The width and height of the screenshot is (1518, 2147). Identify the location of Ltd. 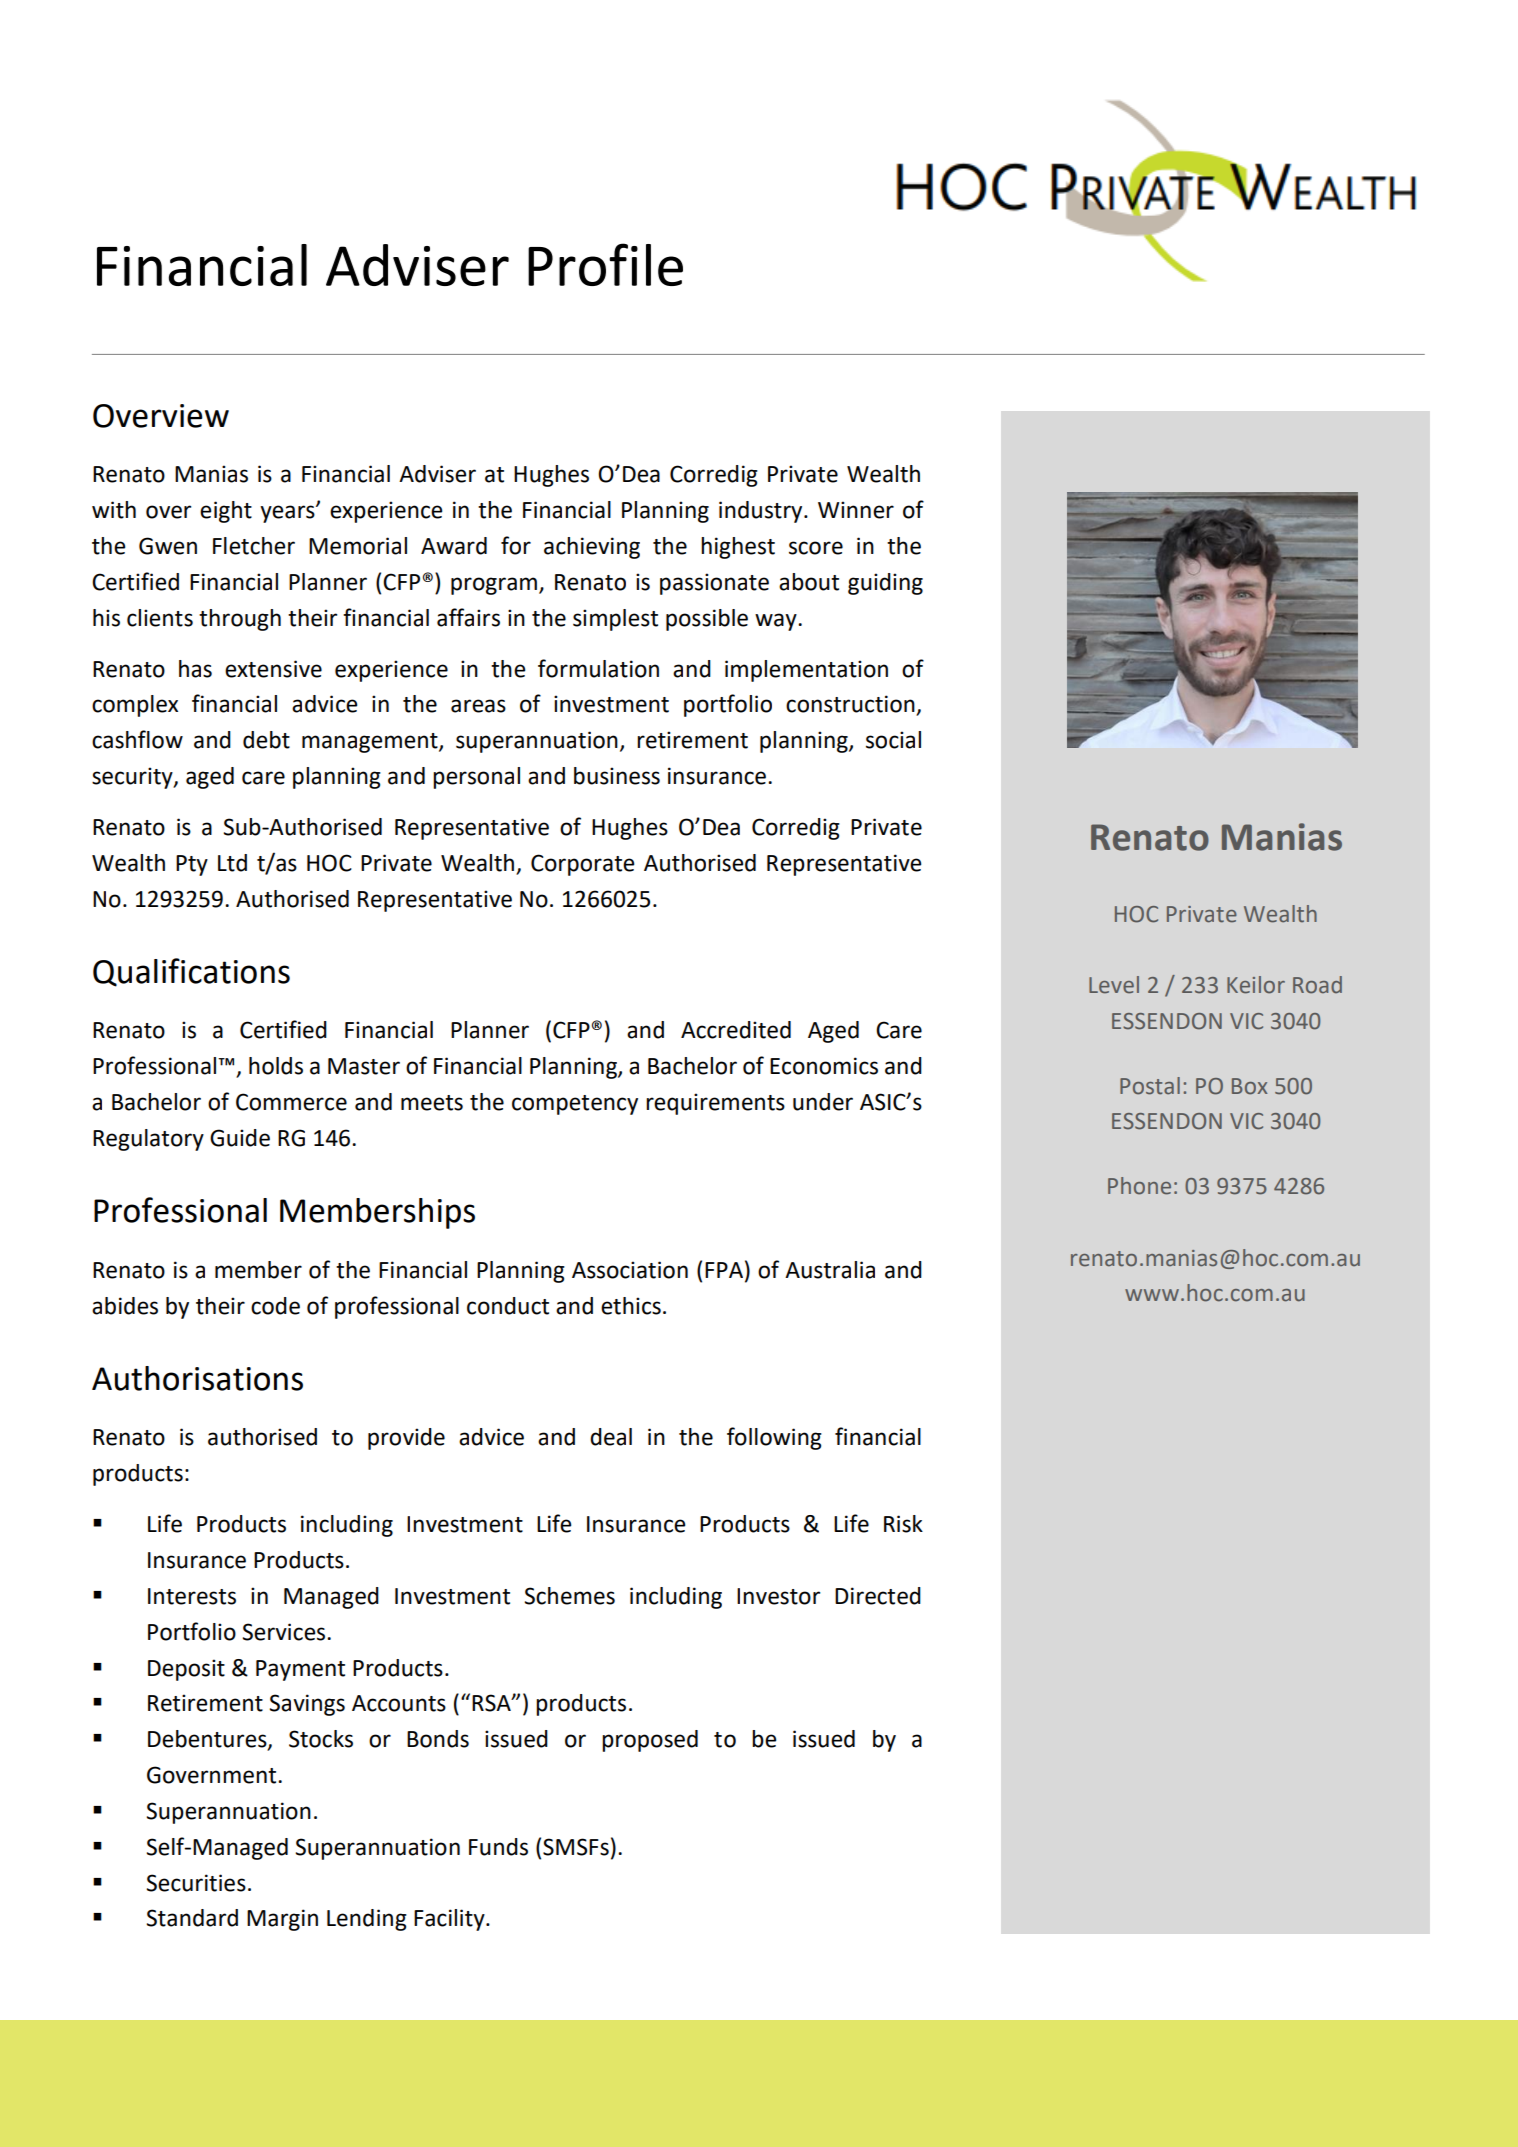
(232, 863).
